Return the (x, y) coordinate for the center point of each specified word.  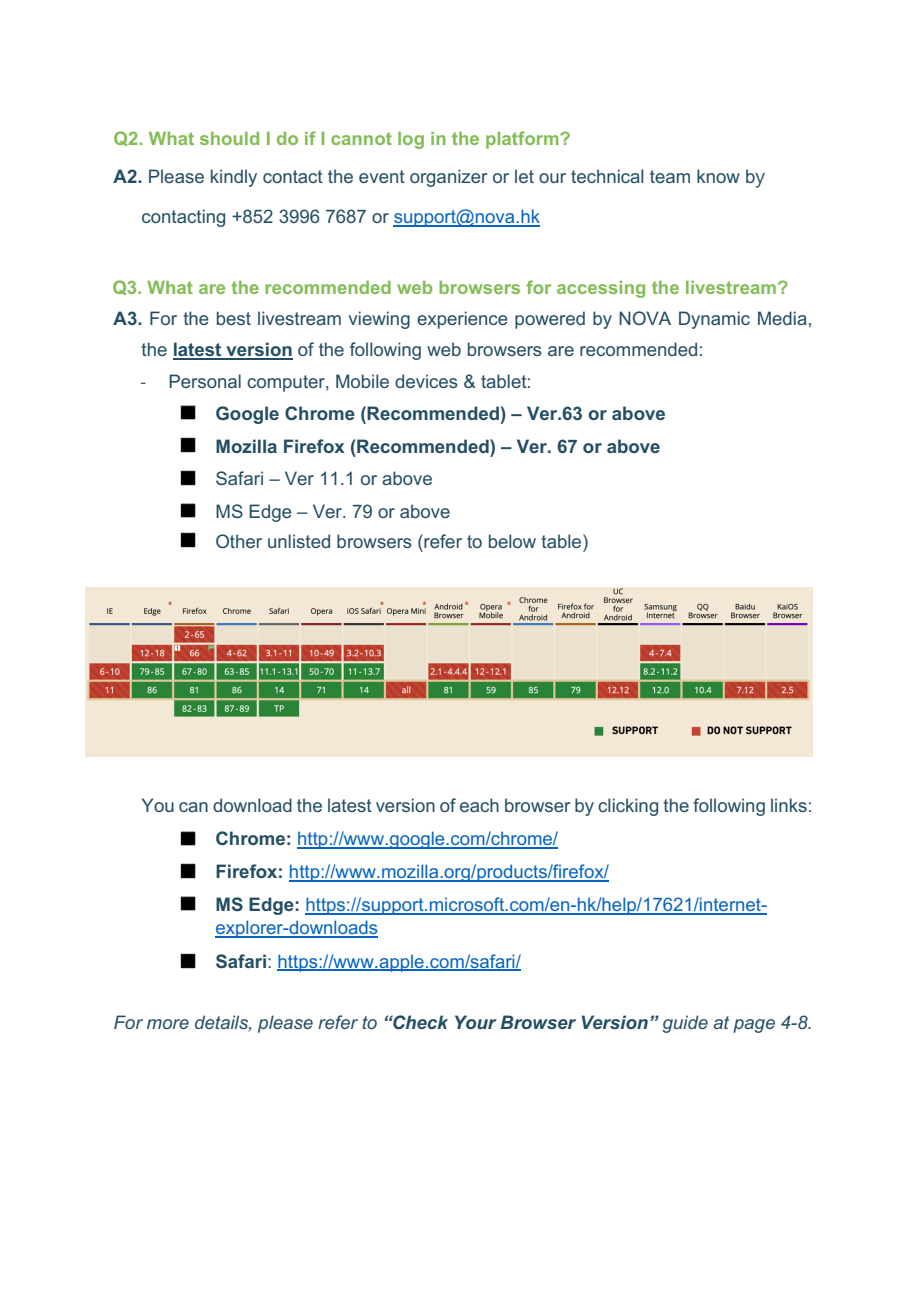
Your (476, 1022)
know (718, 176)
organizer (448, 178)
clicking (628, 807)
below (512, 541)
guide (685, 1024)
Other (239, 541)
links (789, 805)
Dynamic (714, 320)
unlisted (299, 541)
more (168, 1024)
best (234, 318)
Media (782, 318)
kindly (234, 178)
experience (462, 320)
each (479, 805)
